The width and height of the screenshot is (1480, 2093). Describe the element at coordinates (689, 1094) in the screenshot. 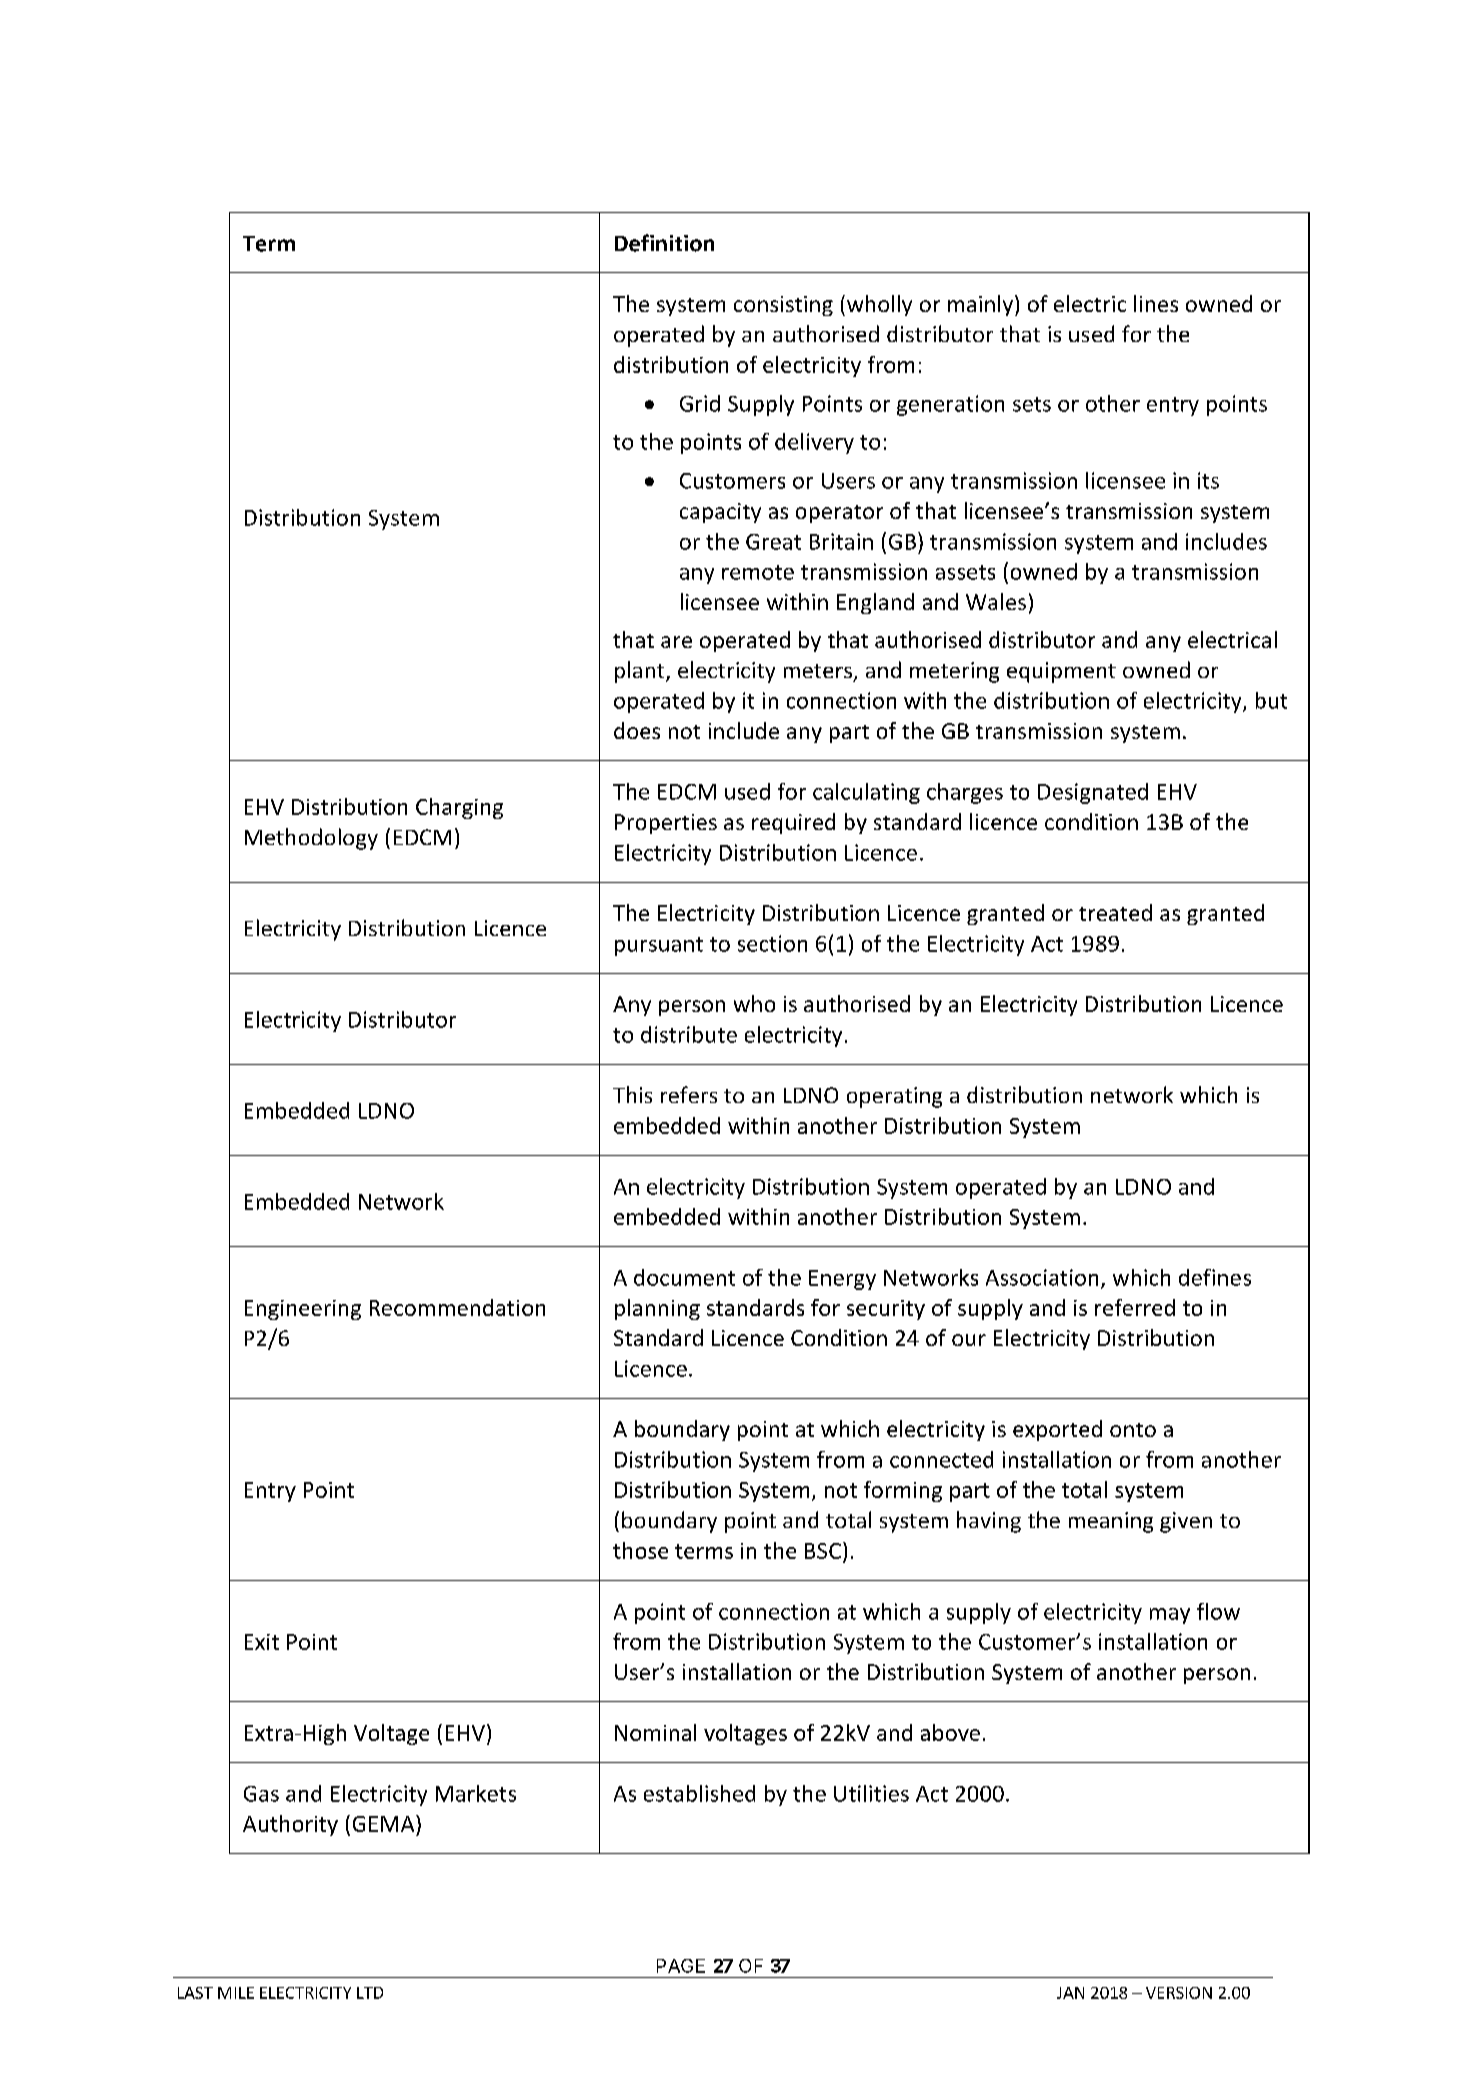

I see `refers` at that location.
